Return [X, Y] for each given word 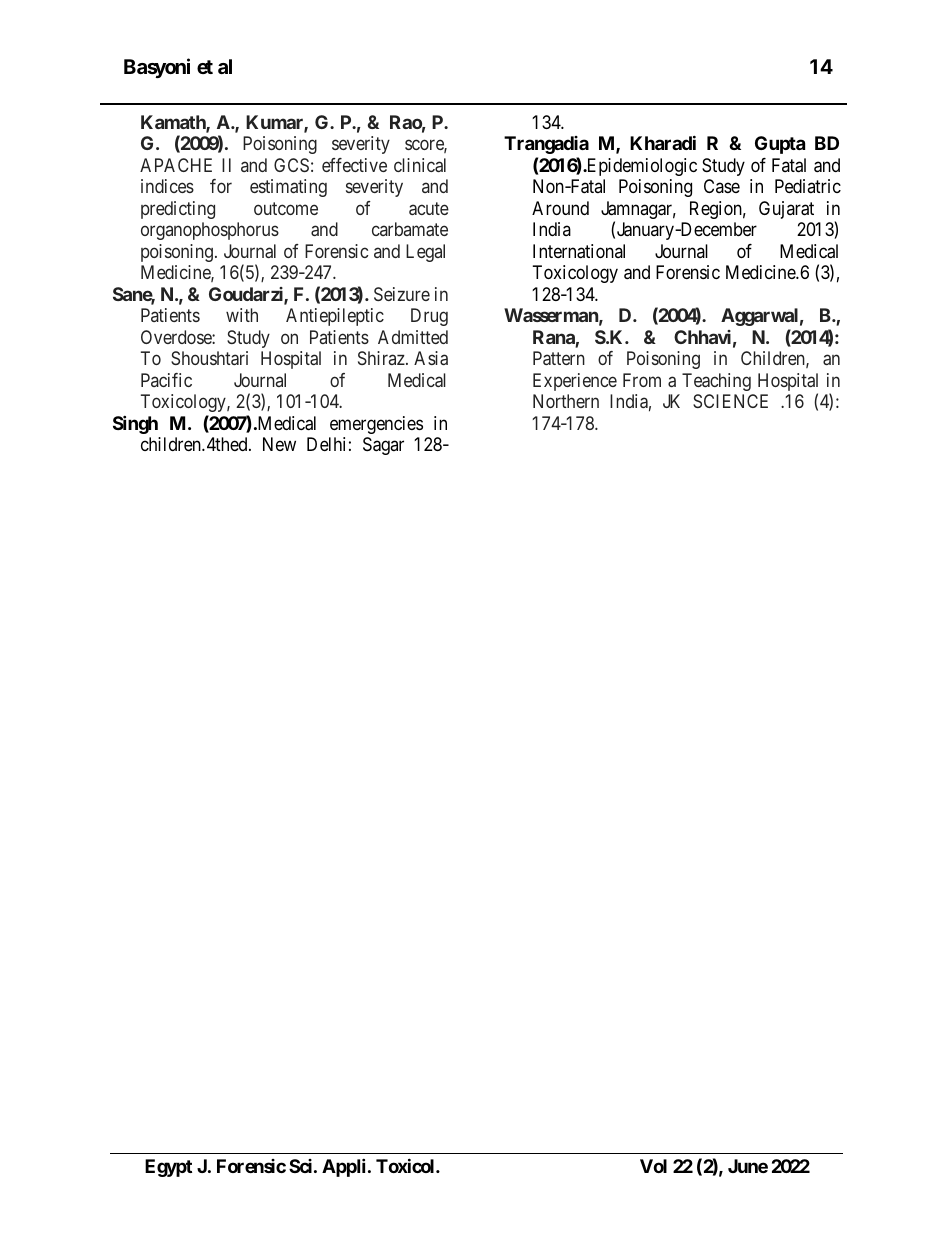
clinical [420, 165]
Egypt [168, 1168]
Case [722, 186]
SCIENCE [730, 401]
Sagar [383, 446]
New [279, 444]
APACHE [176, 165]
